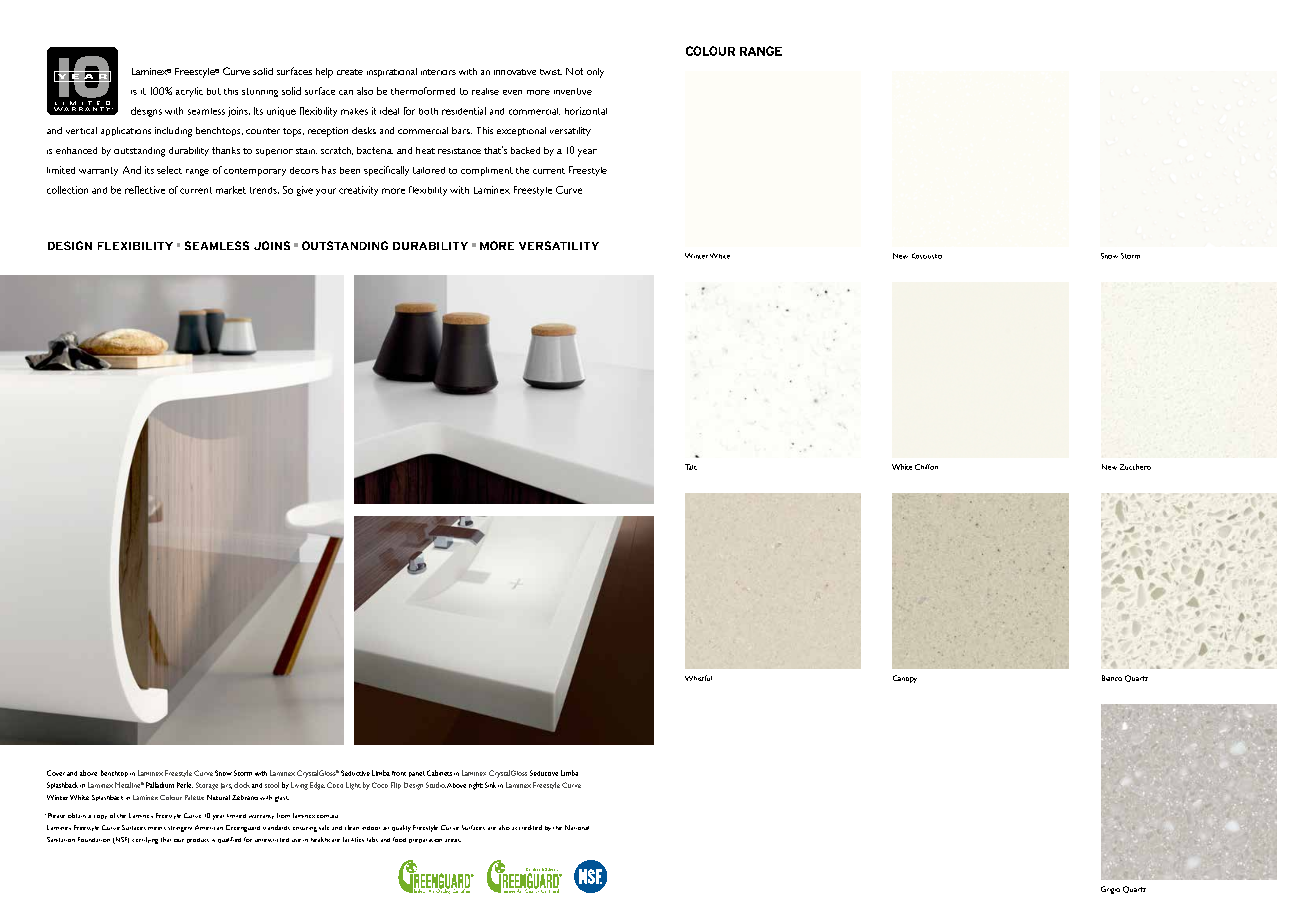 The height and width of the screenshot is (924, 1308). What do you see at coordinates (189, 92) in the screenshot?
I see `acrylic` at bounding box center [189, 92].
